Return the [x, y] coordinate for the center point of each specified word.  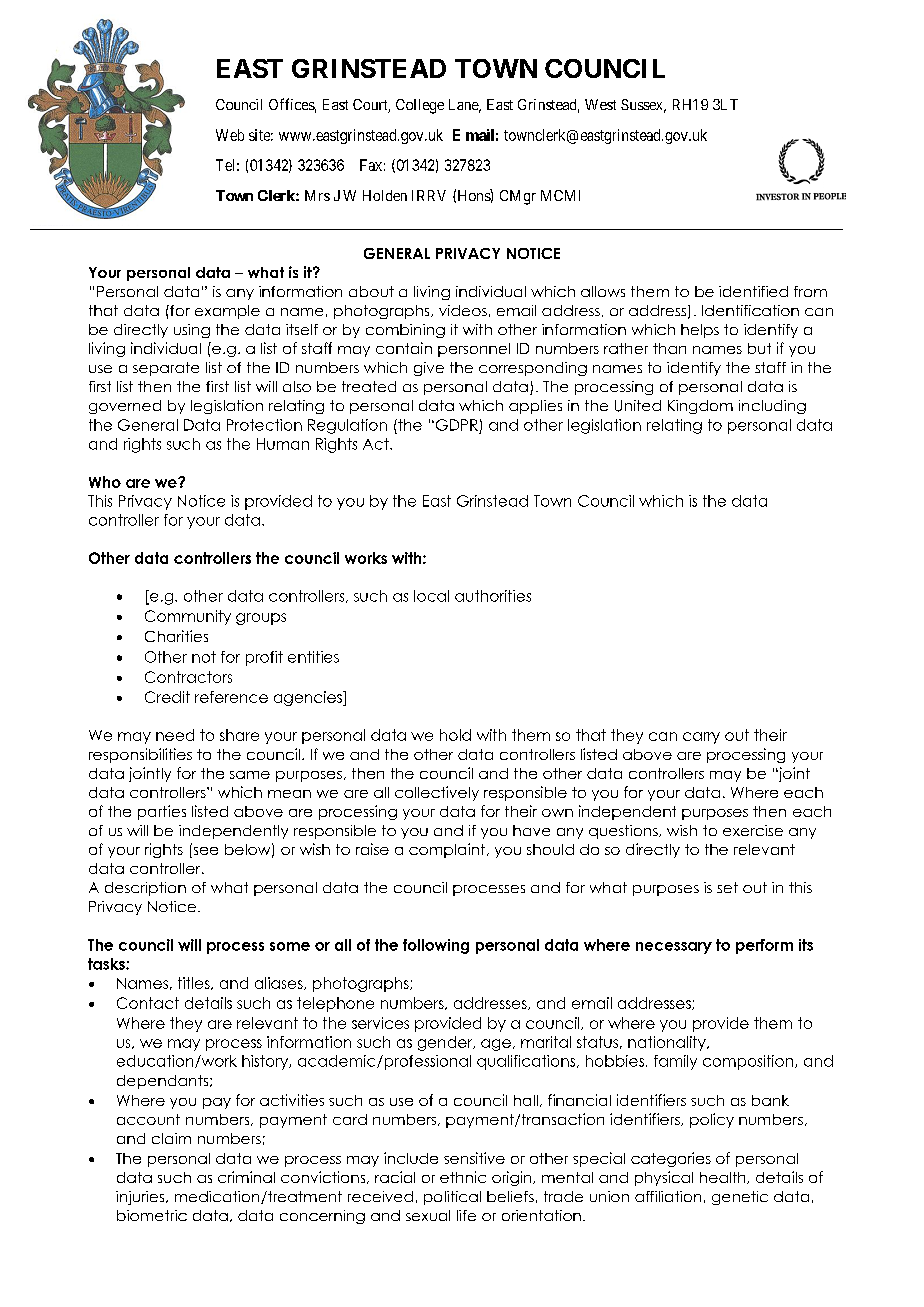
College [420, 106]
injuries [141, 1198]
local [431, 596]
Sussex [643, 106]
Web [230, 135]
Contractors [188, 677]
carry [701, 738]
